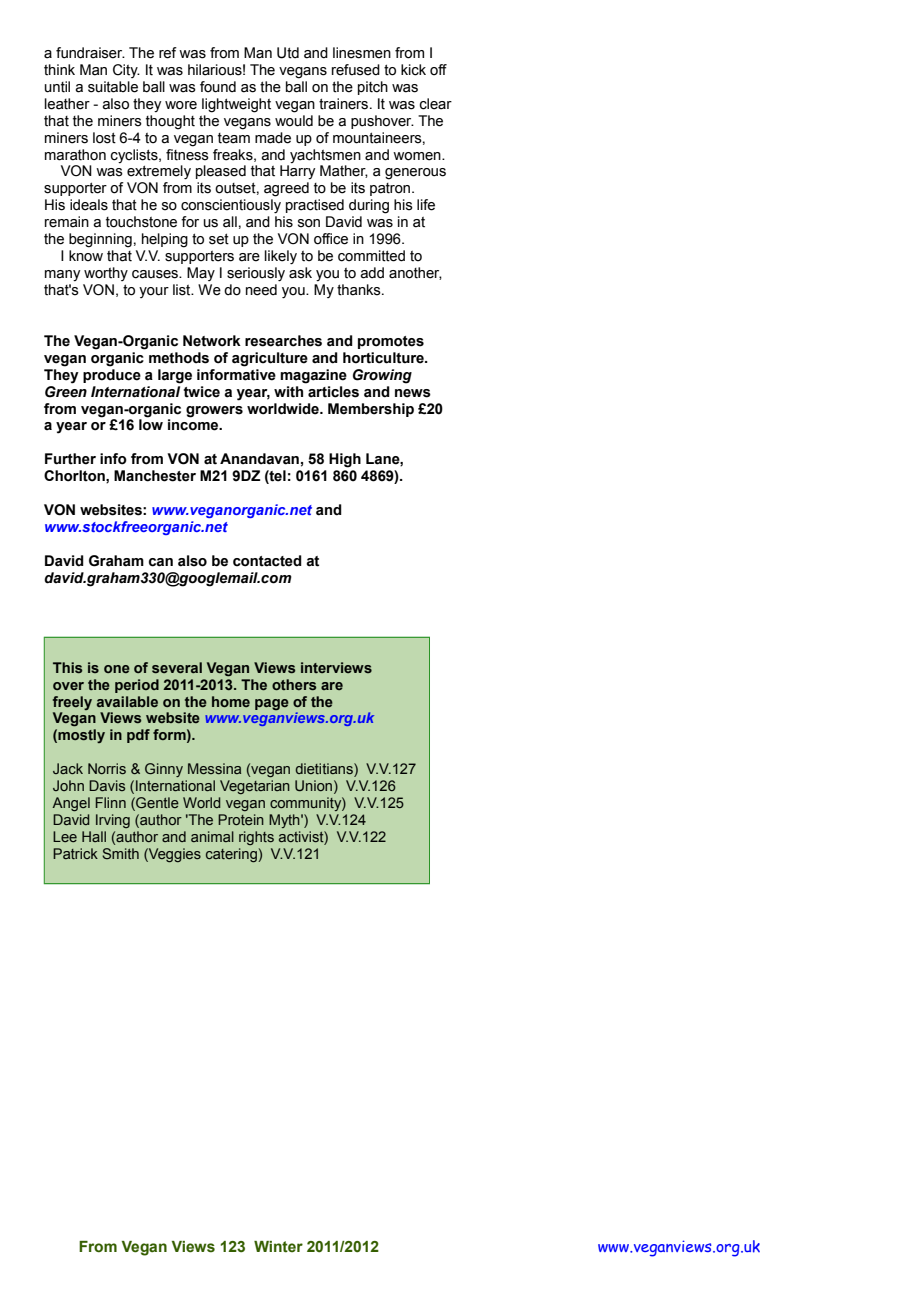 The width and height of the screenshot is (924, 1308). Describe the element at coordinates (236, 105) in the screenshot. I see `lightweight` at that location.
